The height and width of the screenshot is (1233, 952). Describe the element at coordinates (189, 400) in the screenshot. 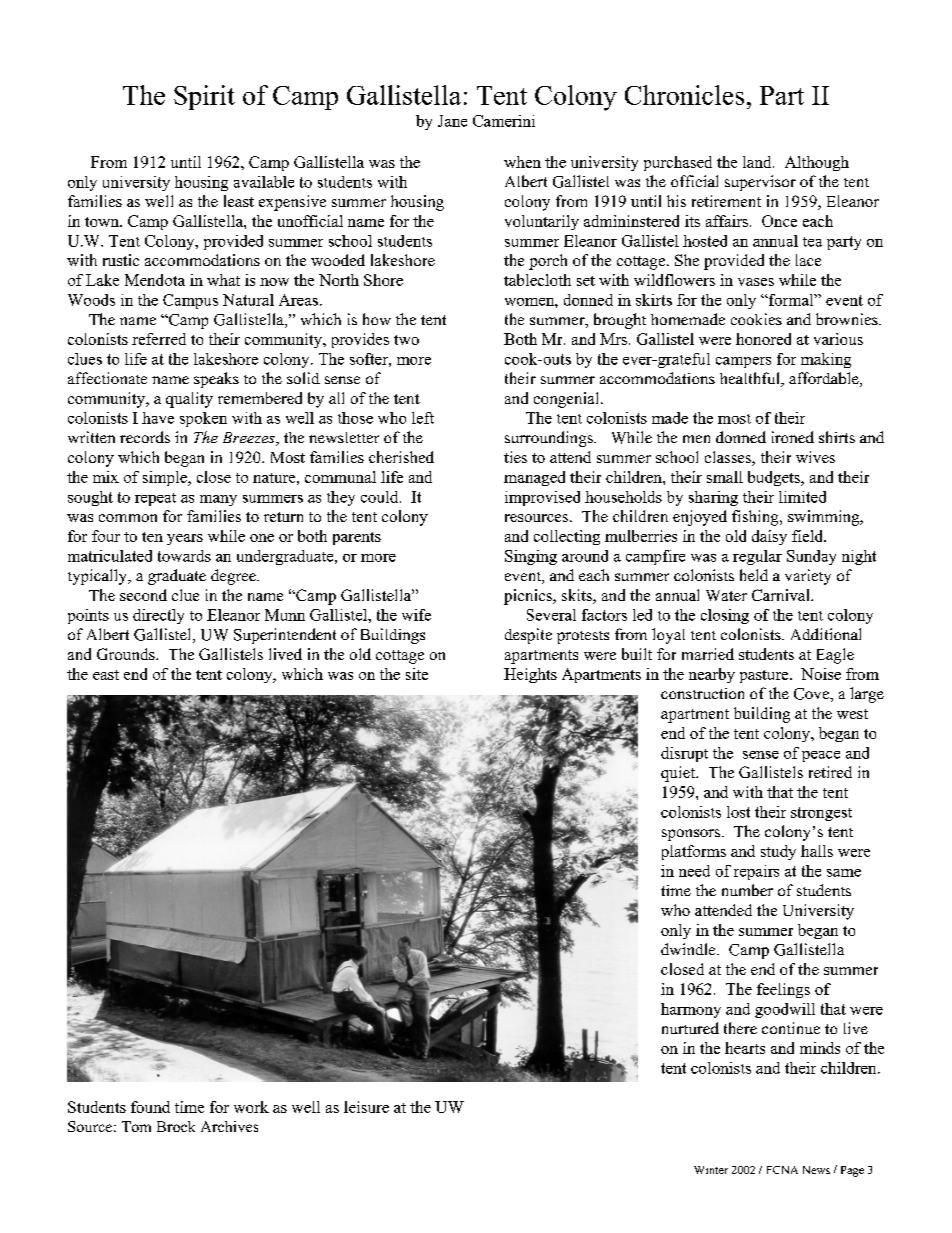

I see `quality` at that location.
